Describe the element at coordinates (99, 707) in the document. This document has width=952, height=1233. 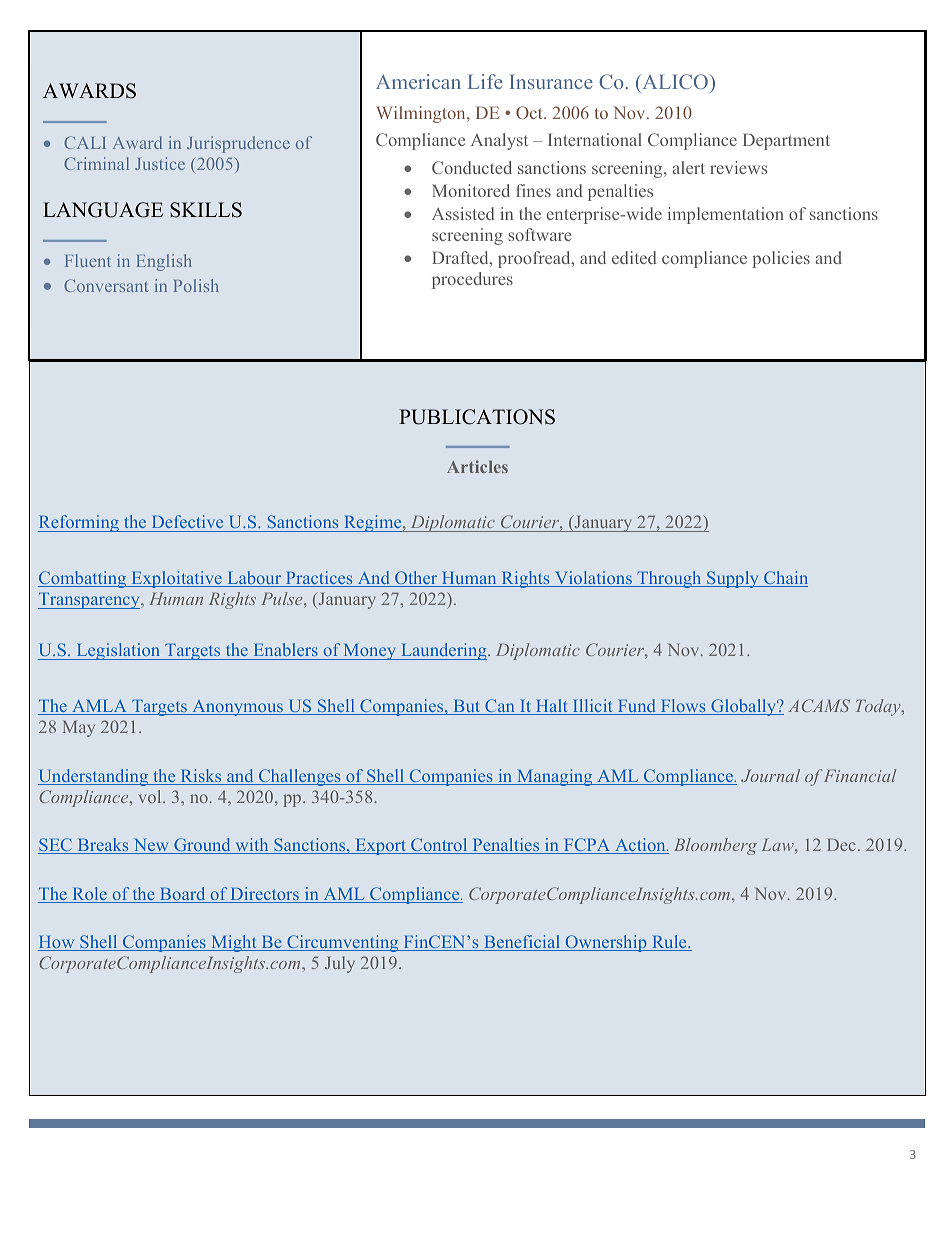
I see `AMLA` at that location.
